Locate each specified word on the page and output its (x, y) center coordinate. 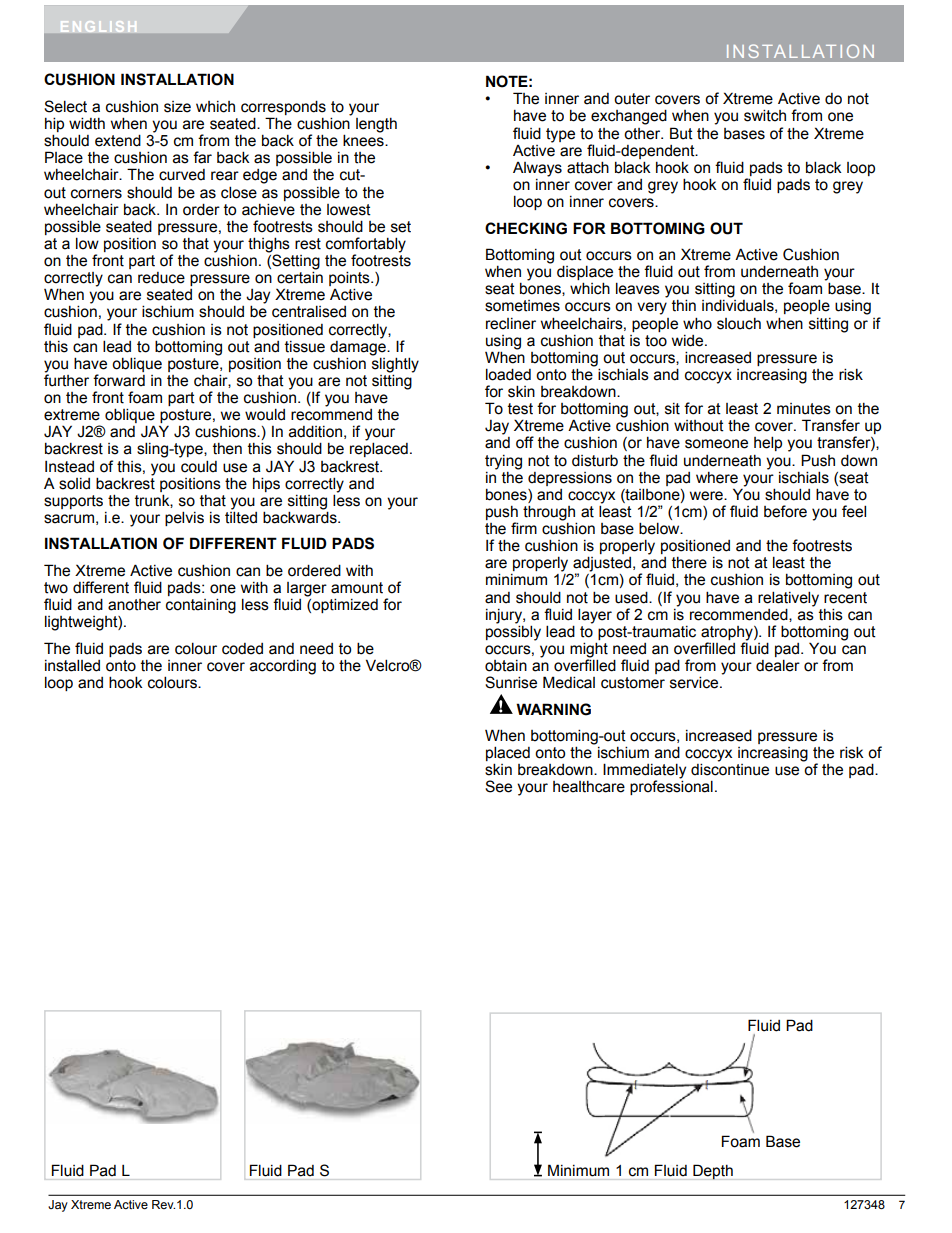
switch (765, 115)
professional (671, 787)
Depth (713, 1172)
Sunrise (511, 682)
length (376, 125)
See (498, 786)
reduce (161, 278)
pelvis (184, 518)
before (785, 511)
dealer (778, 665)
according (283, 667)
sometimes (522, 306)
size (177, 107)
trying (503, 462)
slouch (739, 324)
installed (72, 665)
